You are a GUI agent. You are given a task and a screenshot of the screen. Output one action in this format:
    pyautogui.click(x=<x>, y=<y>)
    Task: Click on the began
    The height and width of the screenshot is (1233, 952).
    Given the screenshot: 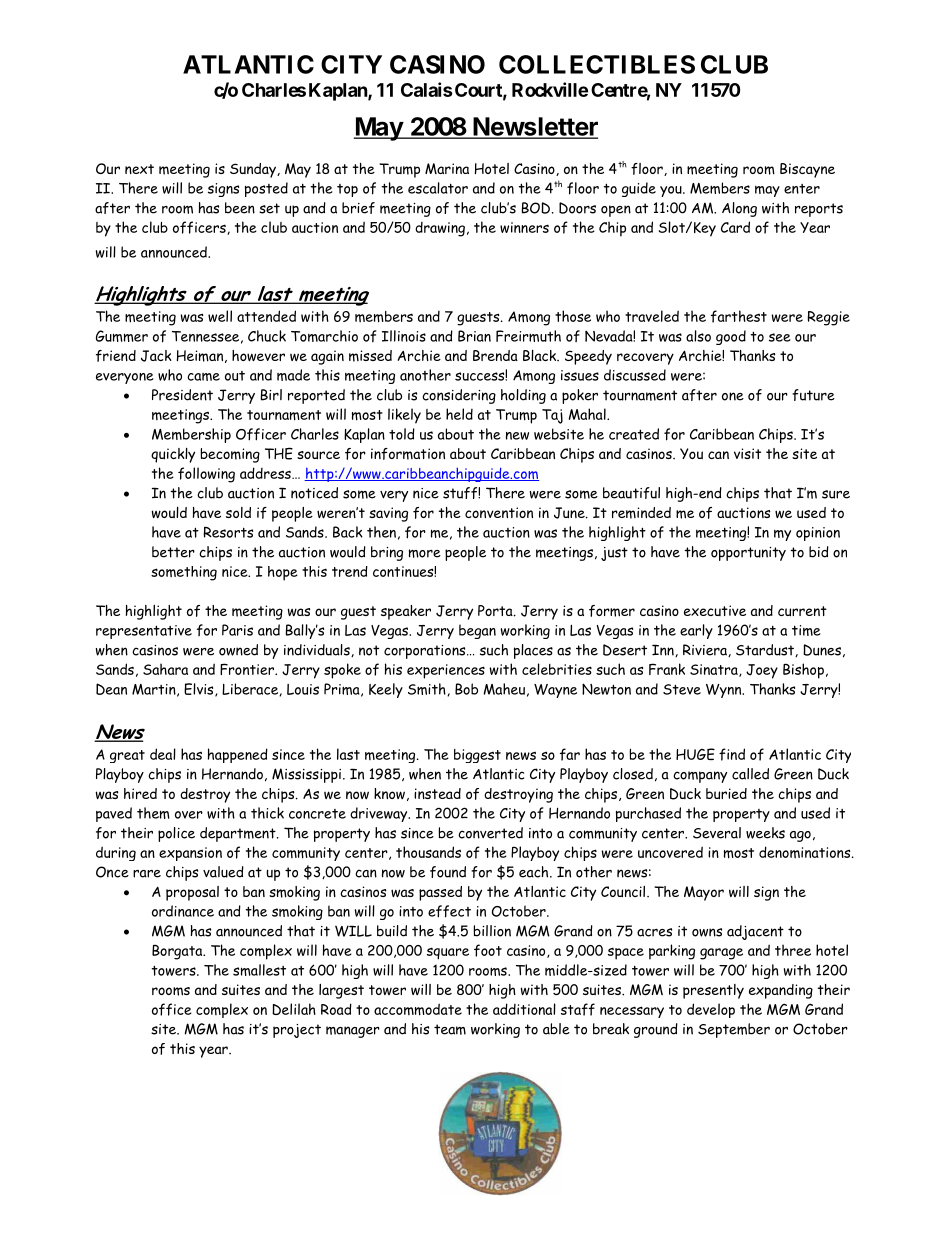 What is the action you would take?
    pyautogui.click(x=477, y=631)
